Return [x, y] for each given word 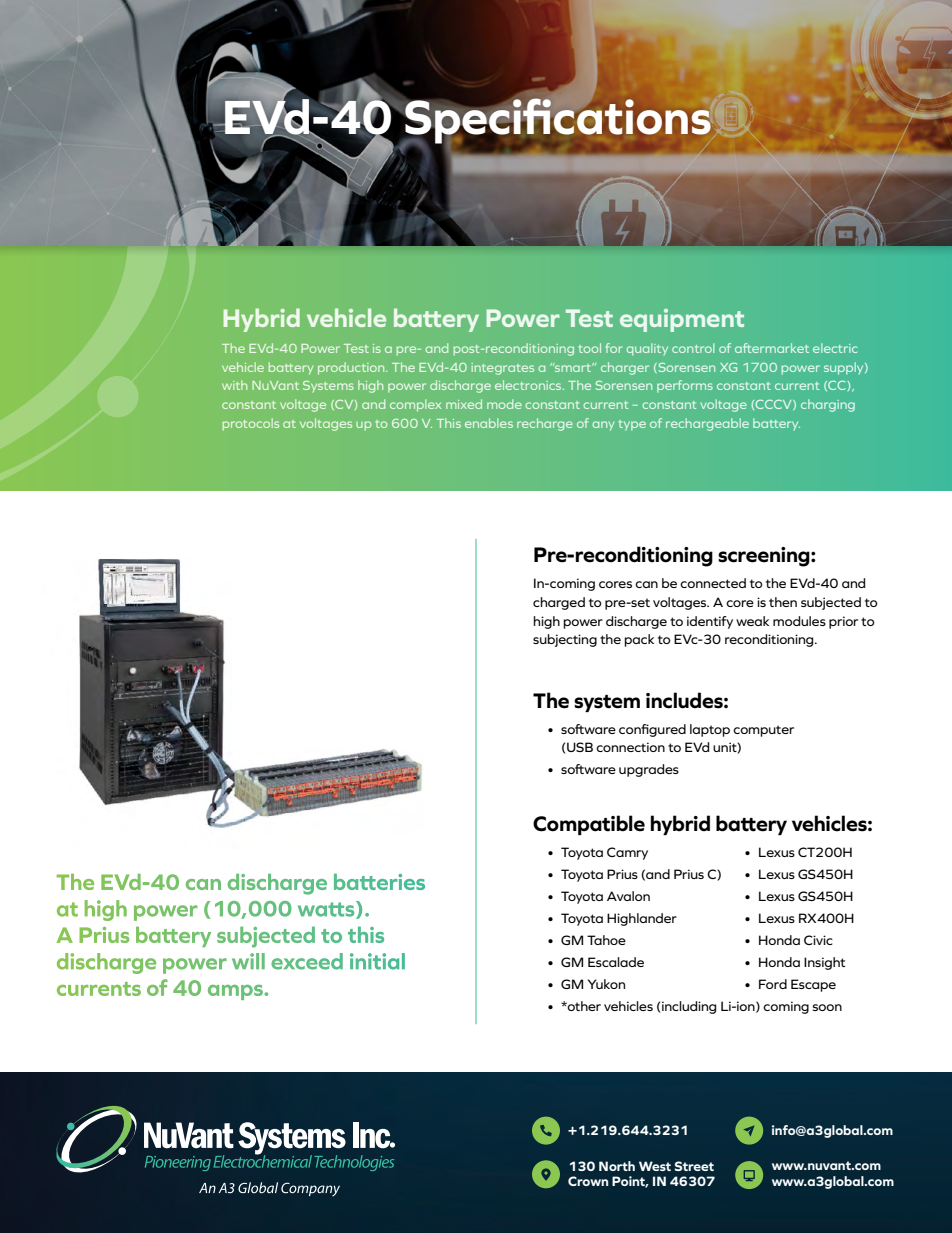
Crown [588, 1181]
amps [236, 992]
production [352, 368]
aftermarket [772, 348]
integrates [502, 369]
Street [694, 1166]
